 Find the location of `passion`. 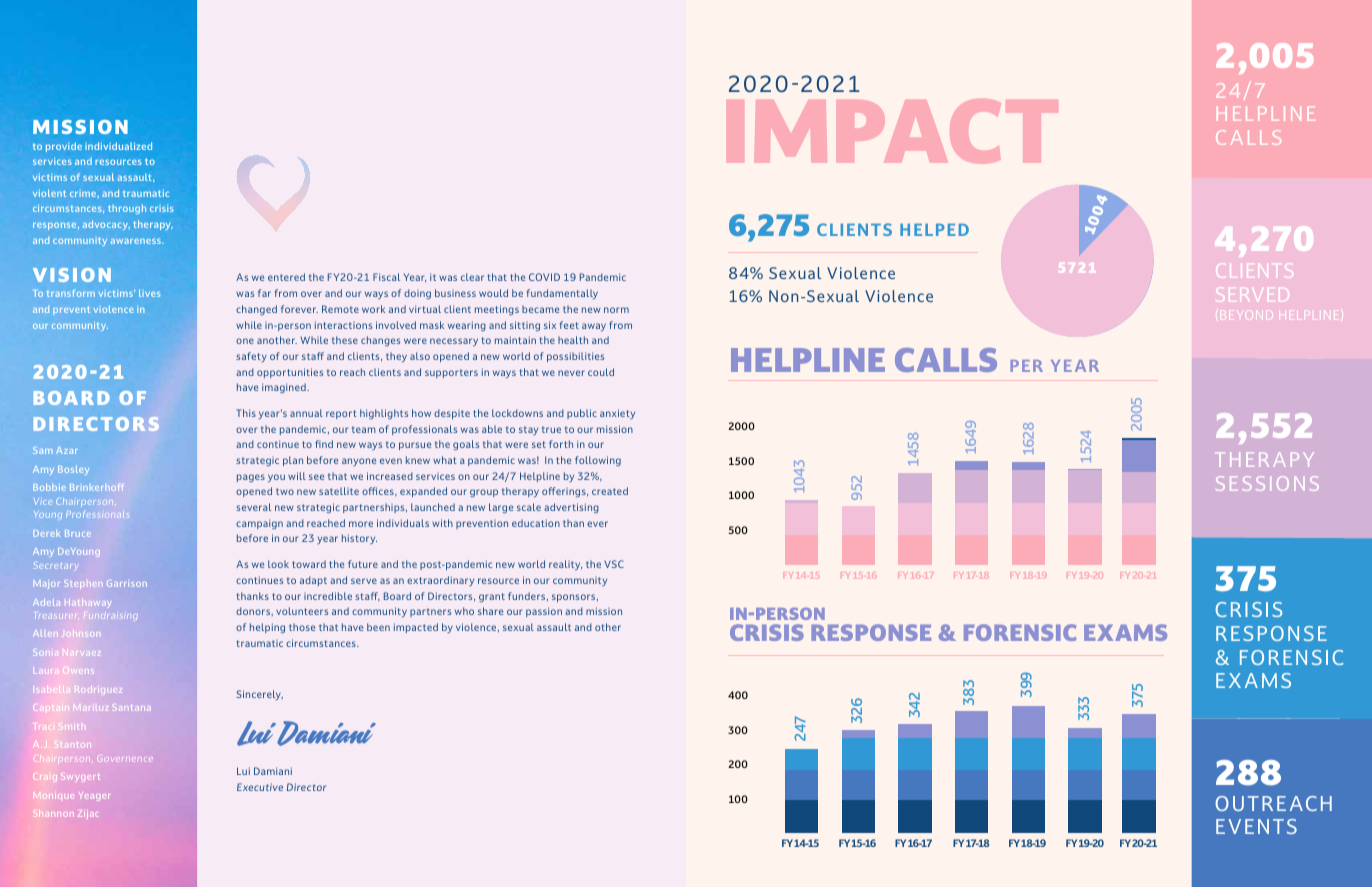

passion is located at coordinates (544, 612).
